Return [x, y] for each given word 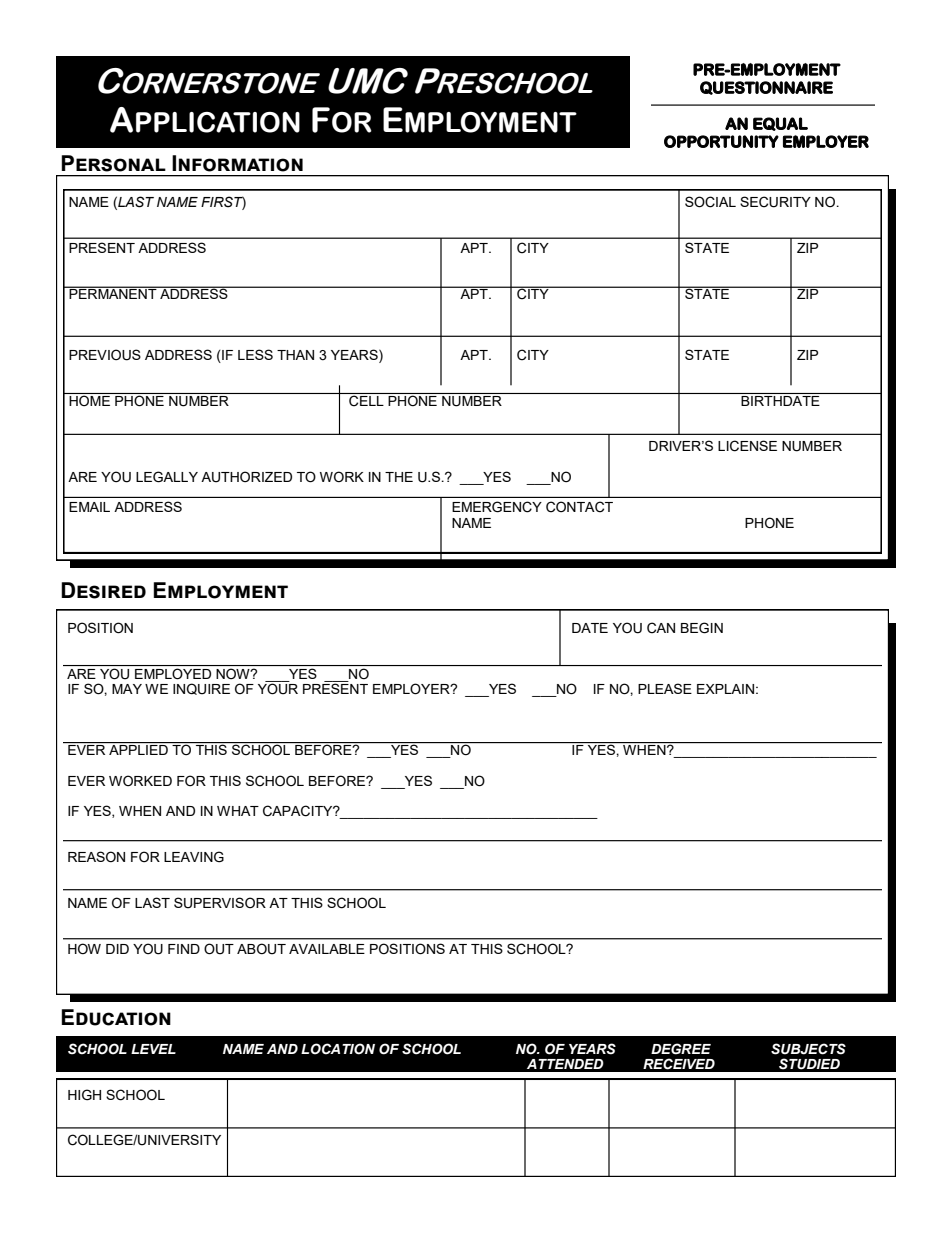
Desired [103, 590]
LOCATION [338, 1049]
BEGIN [702, 628]
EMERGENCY [497, 507]
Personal [113, 163]
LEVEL [153, 1049]
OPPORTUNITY [721, 141]
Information [237, 163]
